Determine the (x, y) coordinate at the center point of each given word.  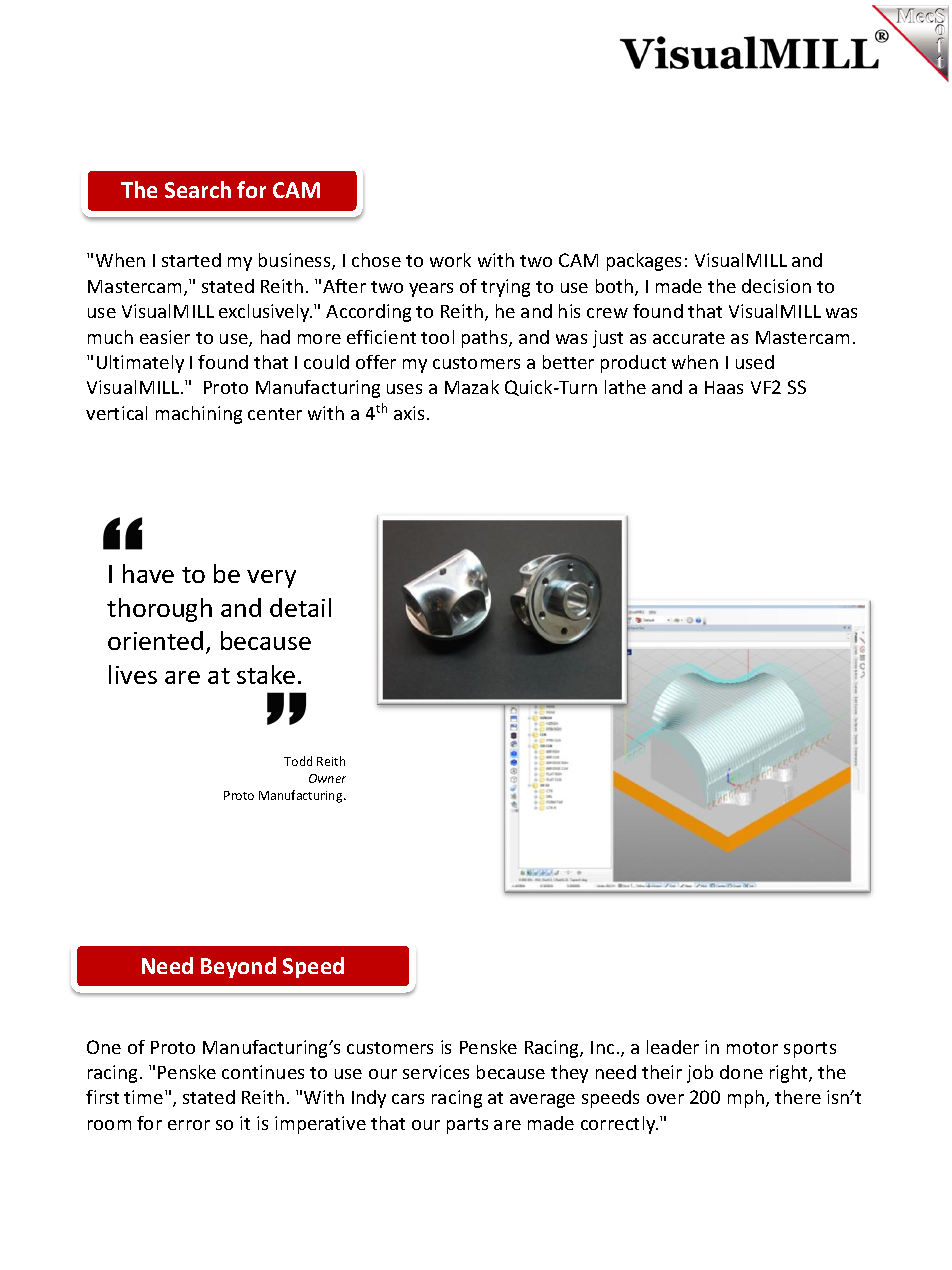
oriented (155, 640)
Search (198, 189)
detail (300, 607)
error (189, 1125)
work (450, 260)
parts (467, 1126)
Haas (724, 387)
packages (644, 262)
